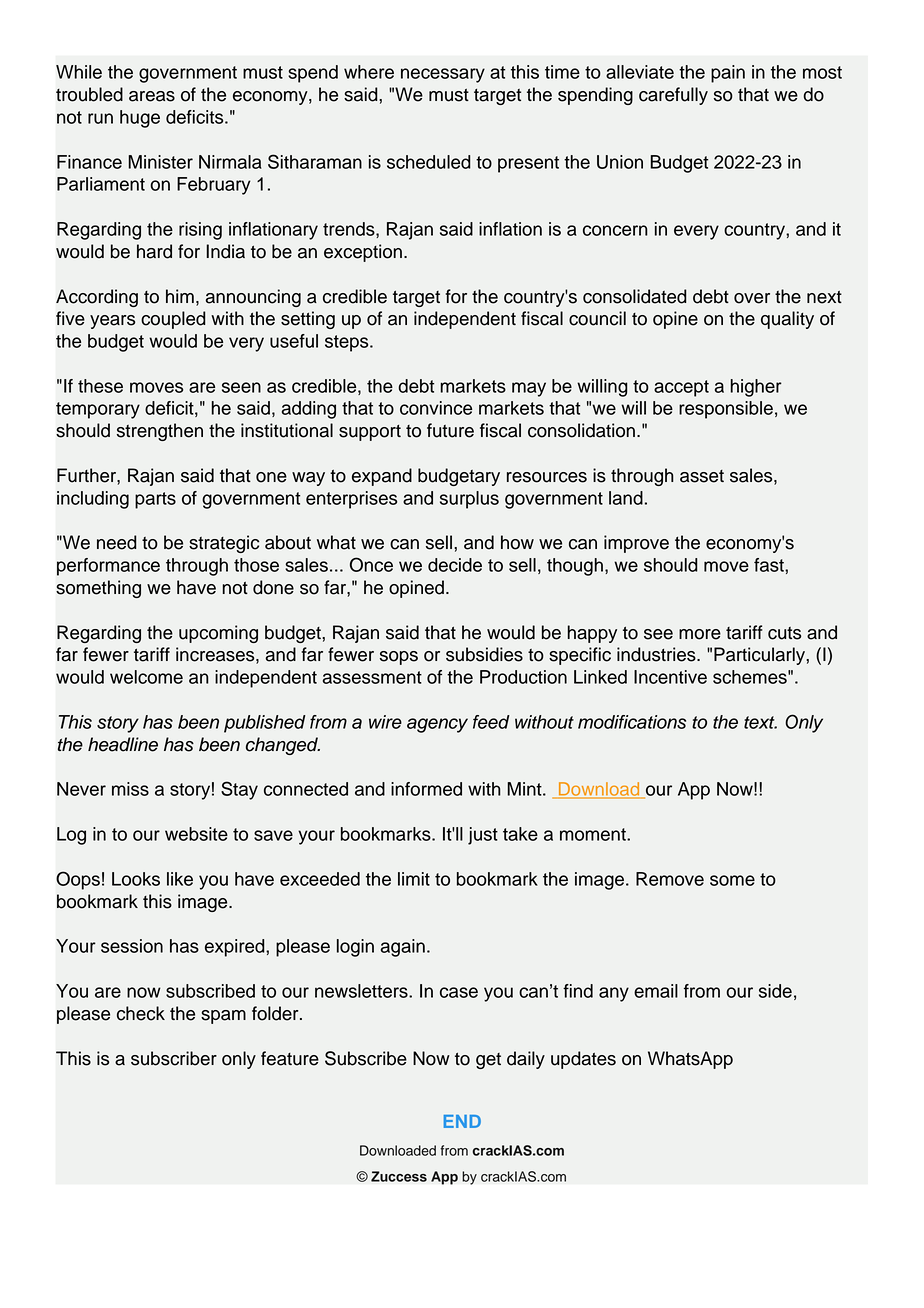 The height and width of the image is (1308, 924). What do you see at coordinates (728, 74) in the image?
I see `pain` at bounding box center [728, 74].
